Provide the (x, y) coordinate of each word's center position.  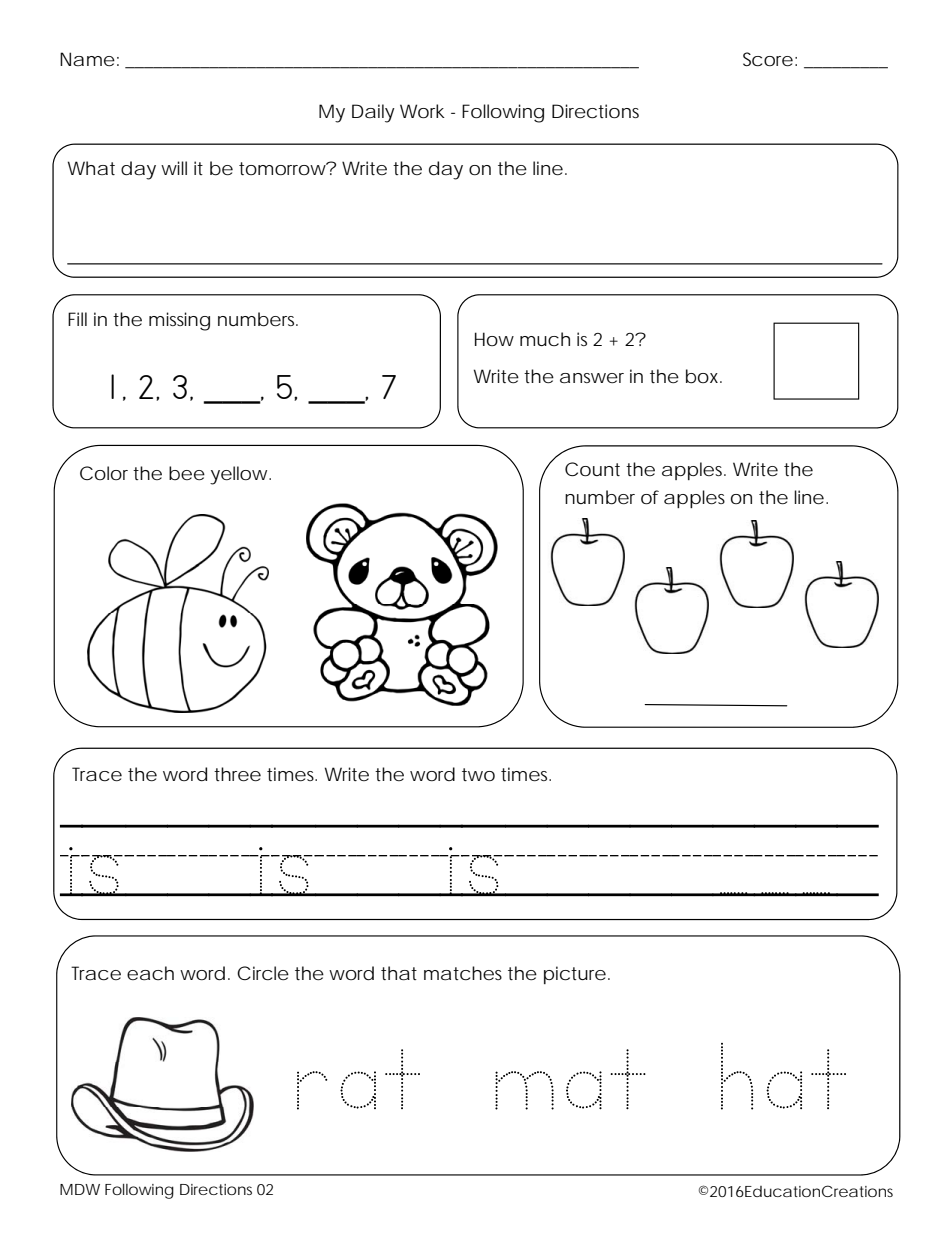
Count (592, 469)
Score (768, 59)
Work (422, 111)
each (150, 973)
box (704, 376)
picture (575, 975)
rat (358, 1079)
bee (187, 473)
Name (87, 59)
